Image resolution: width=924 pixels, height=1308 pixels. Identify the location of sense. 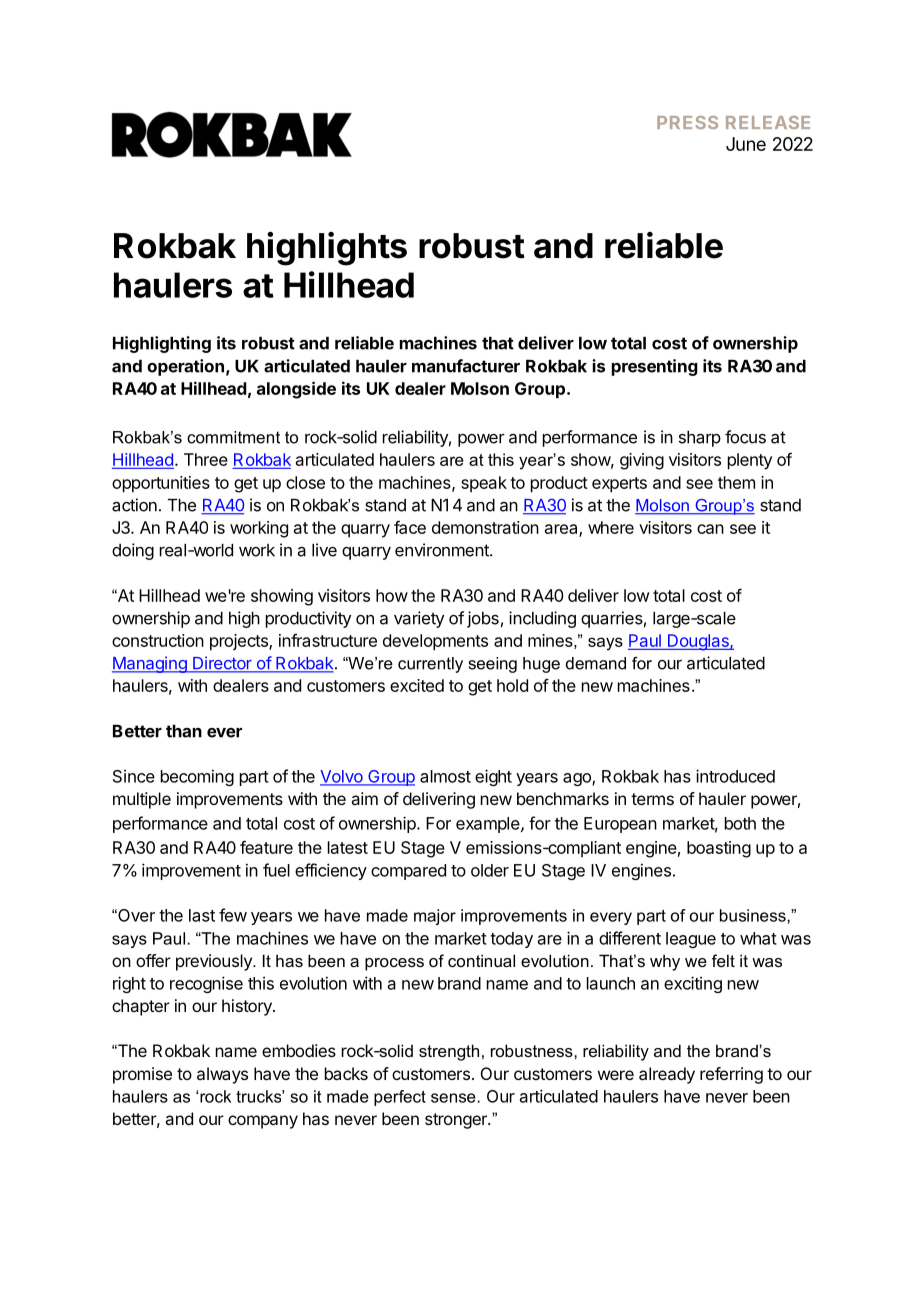
(454, 1098).
